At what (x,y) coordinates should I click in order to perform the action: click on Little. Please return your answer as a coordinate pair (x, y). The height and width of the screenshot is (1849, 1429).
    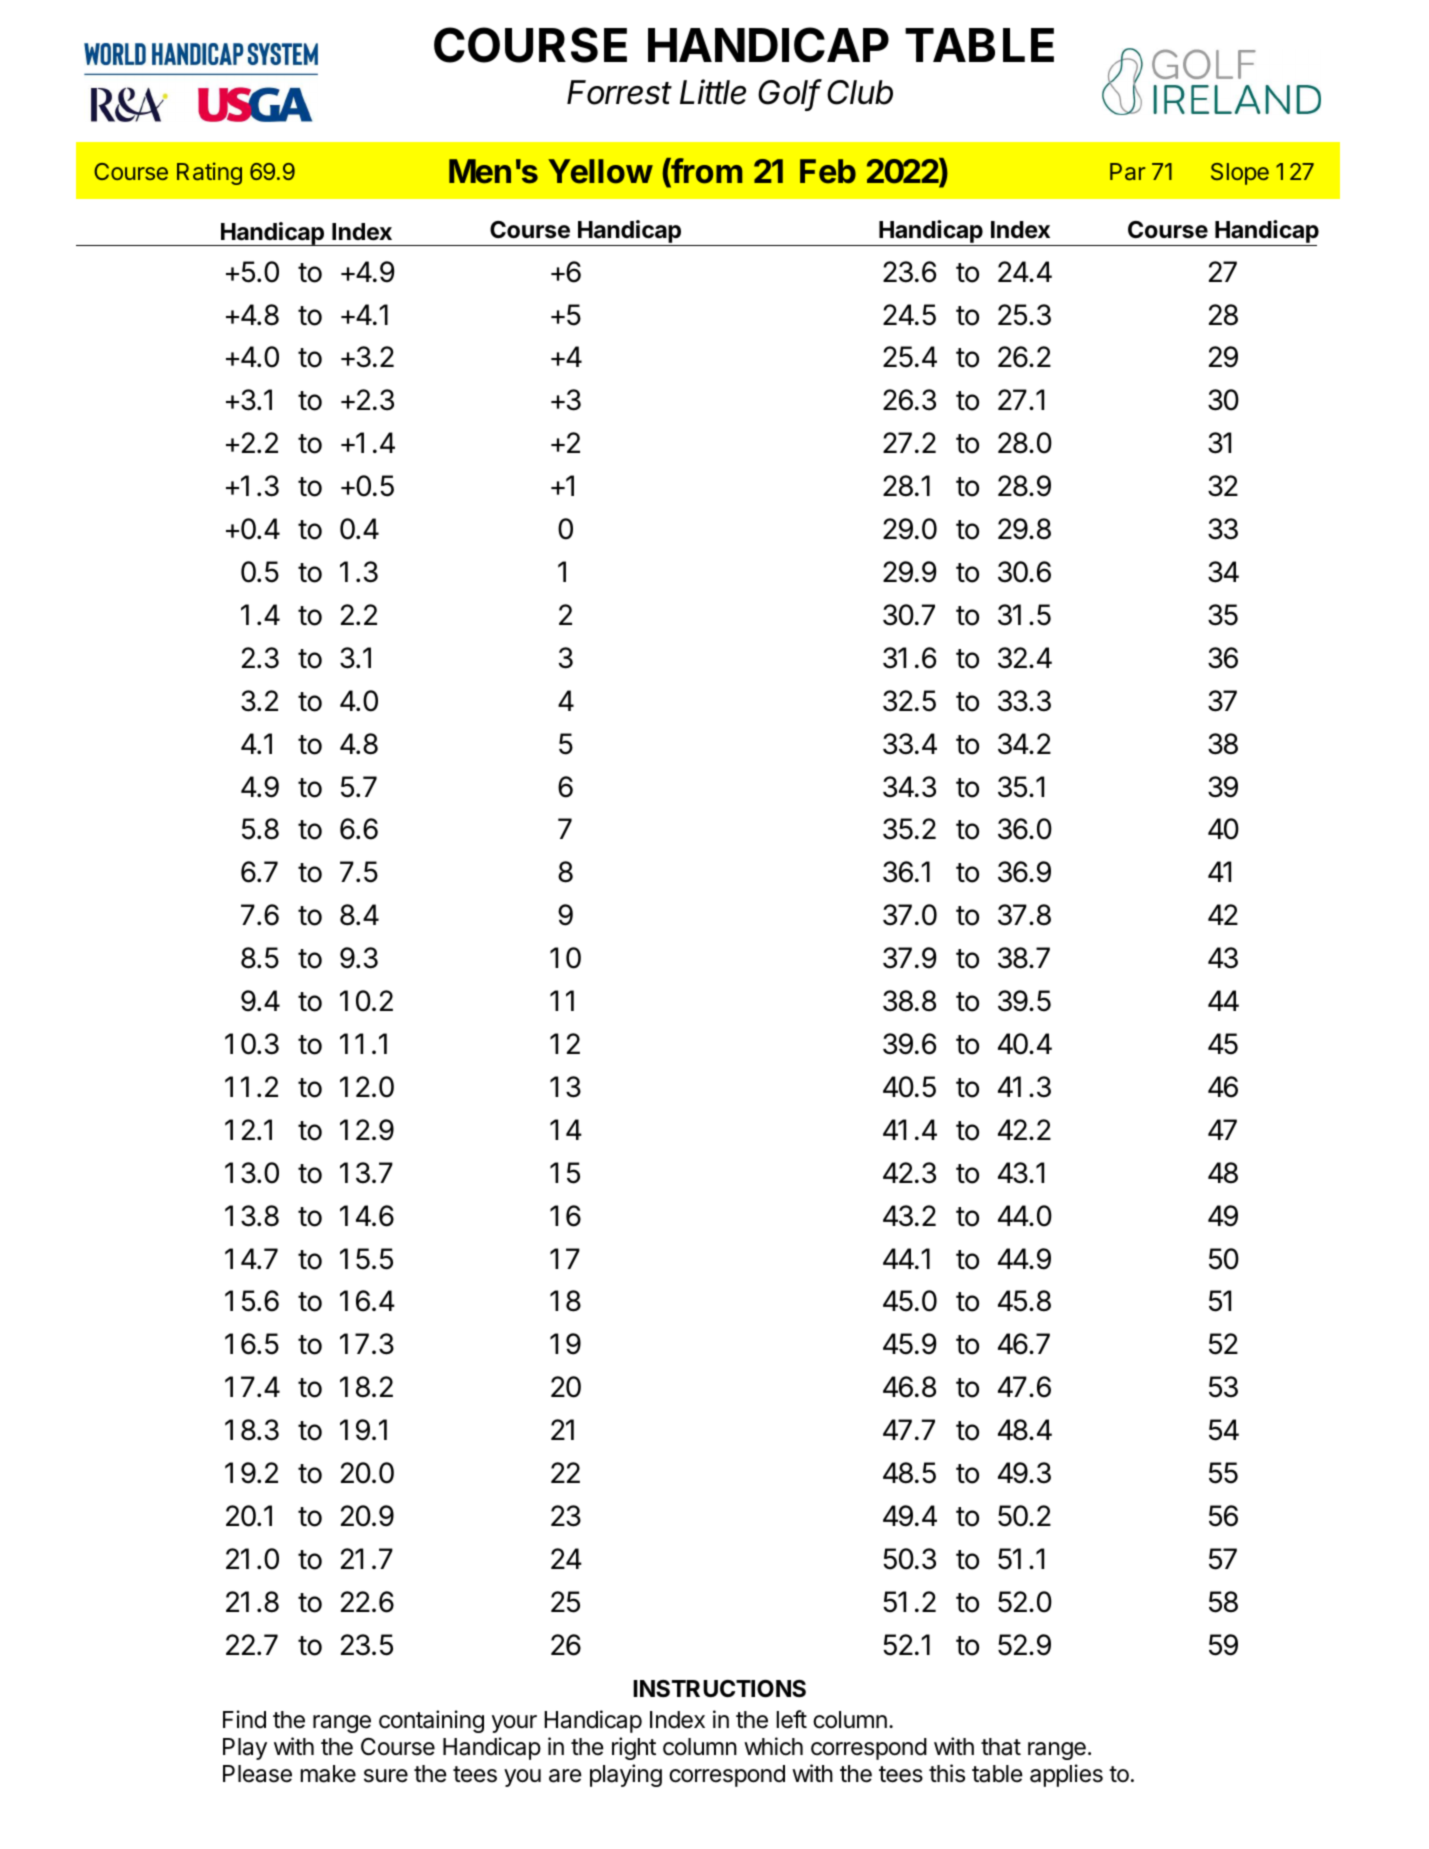
    Looking at the image, I should click on (713, 92).
